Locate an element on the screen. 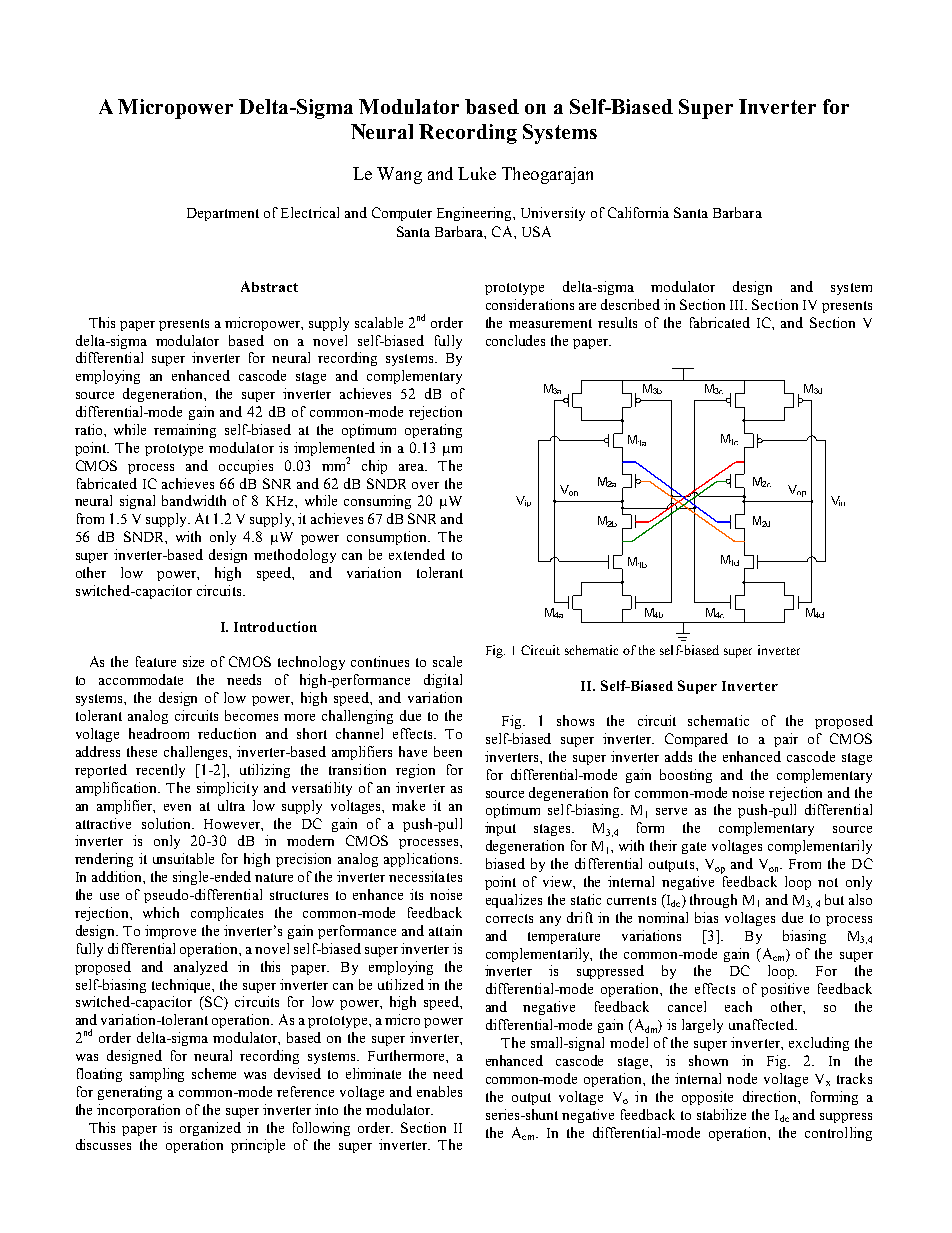 This screenshot has height=1233, width=952. through is located at coordinates (713, 901).
